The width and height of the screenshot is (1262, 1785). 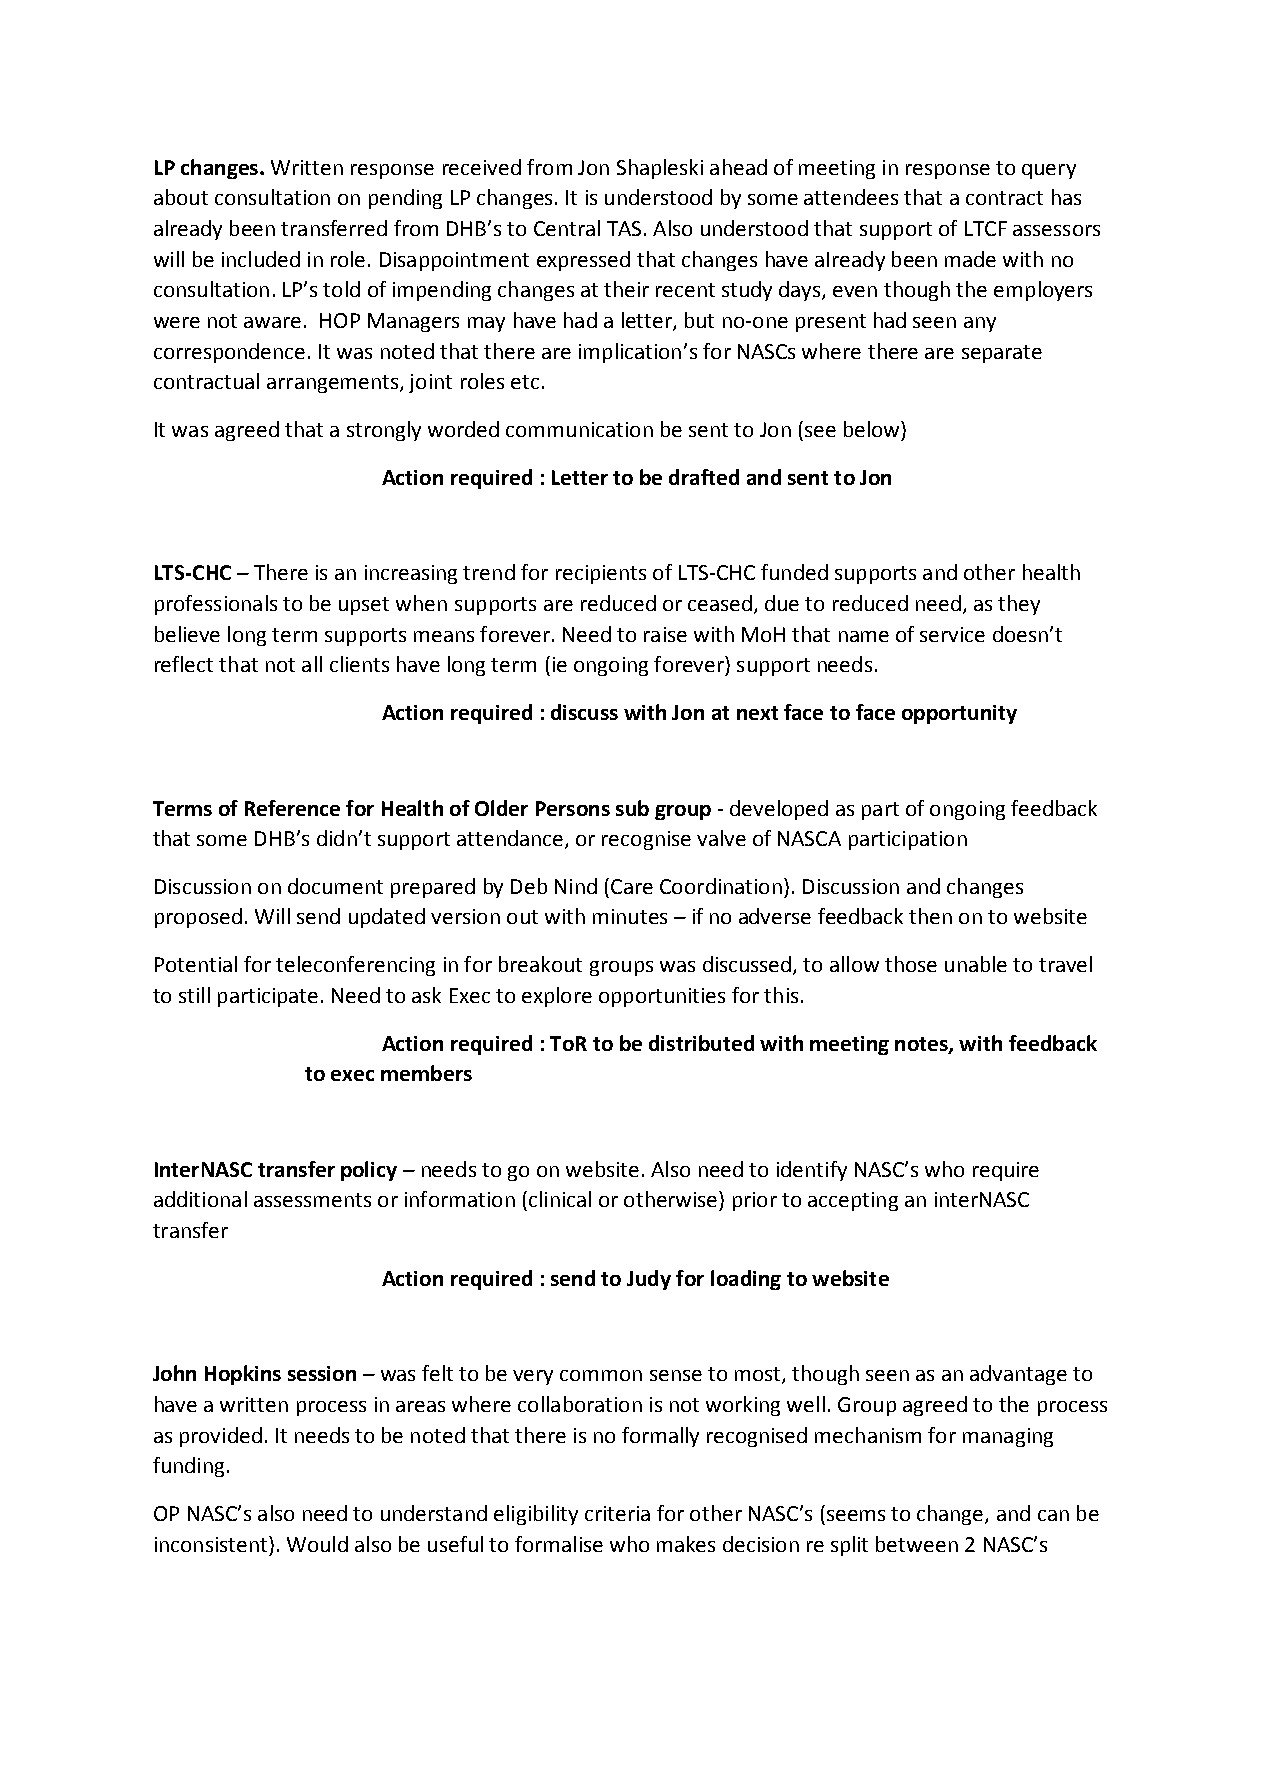 What do you see at coordinates (292, 808) in the screenshot?
I see `Reference` at bounding box center [292, 808].
